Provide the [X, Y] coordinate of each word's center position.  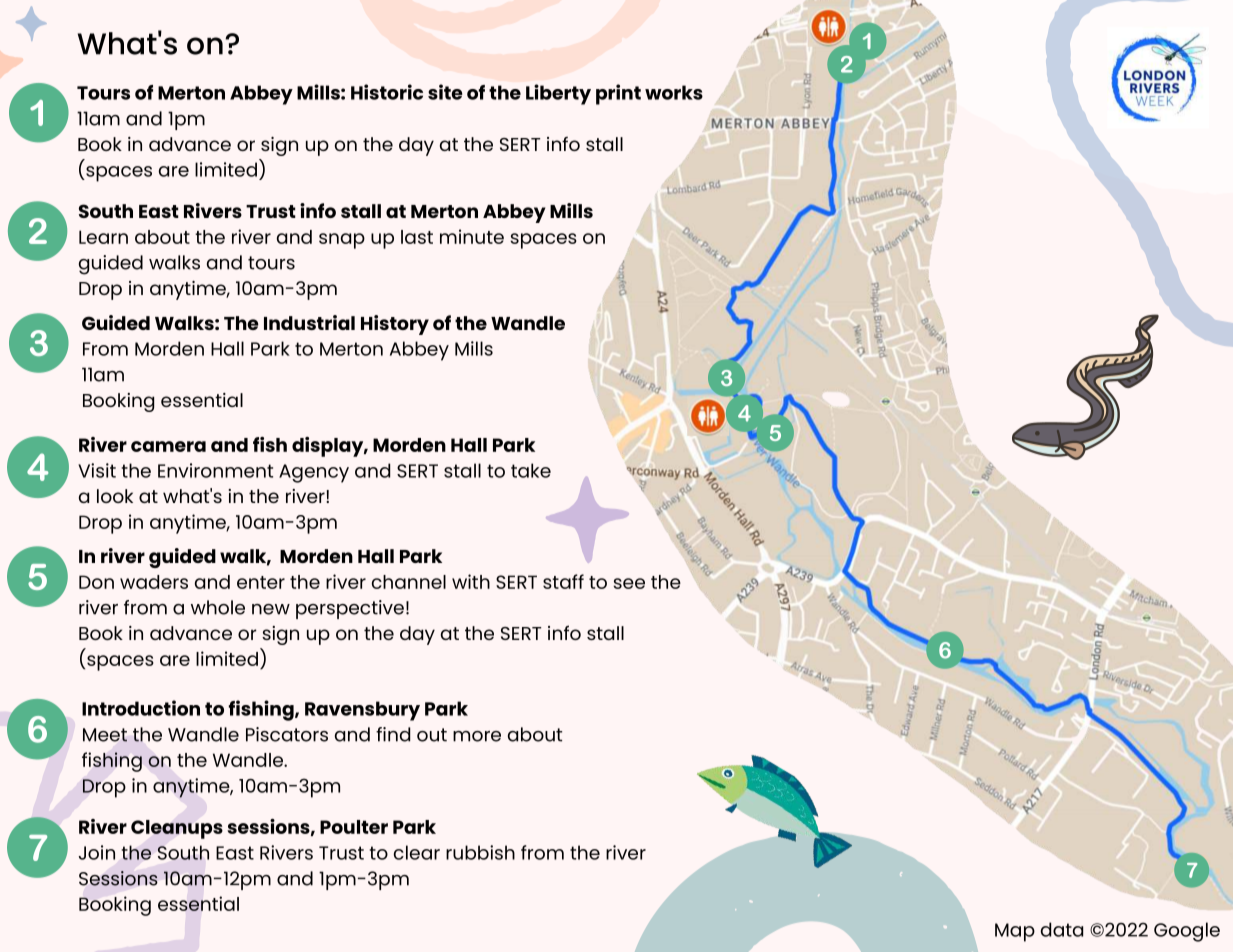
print [618, 94]
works [674, 92]
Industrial [309, 322]
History [395, 325]
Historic [387, 92]
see [629, 583]
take [531, 470]
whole [218, 607]
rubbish [480, 852]
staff [563, 581]
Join [97, 852]
